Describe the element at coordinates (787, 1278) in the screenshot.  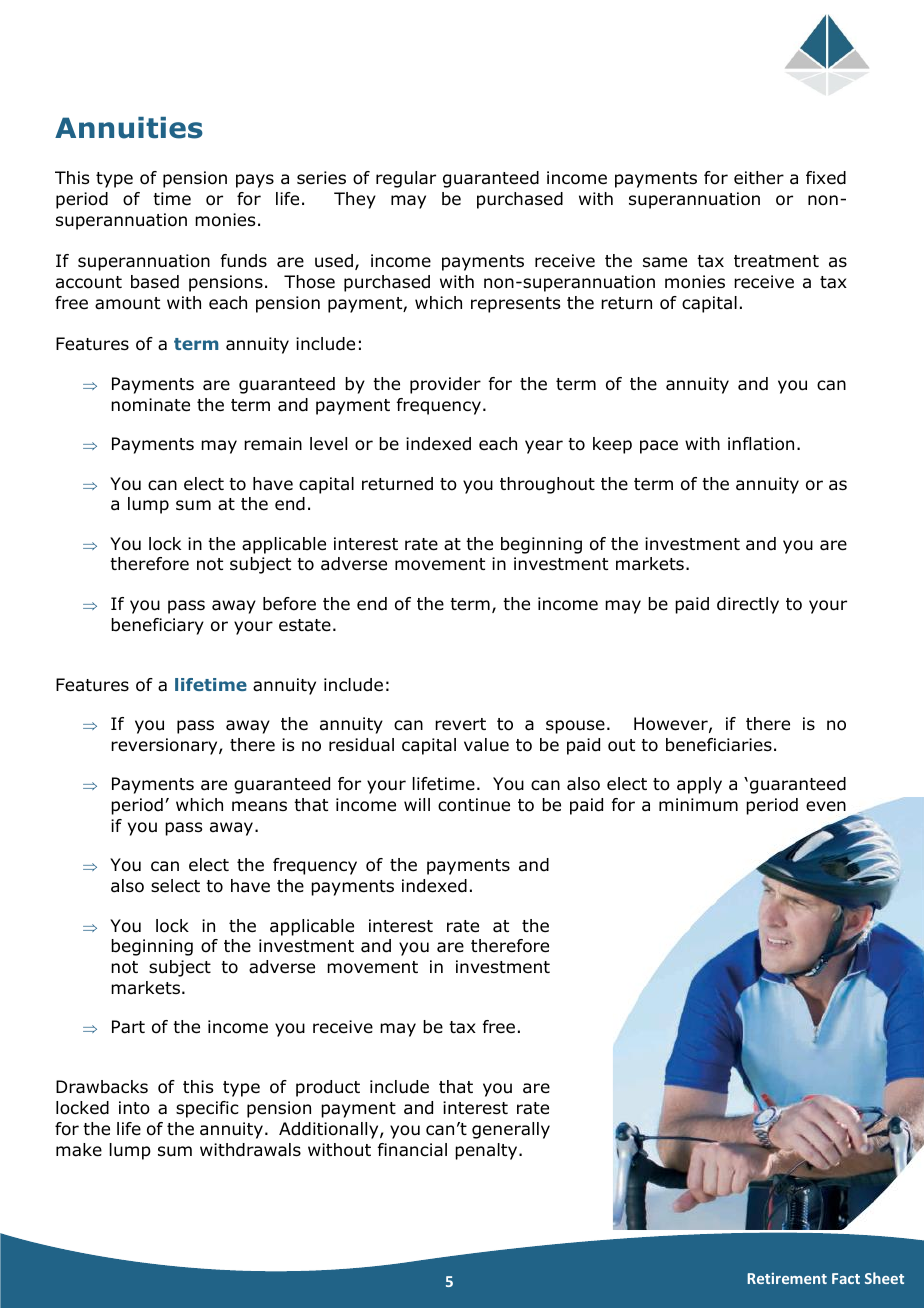
I see `Retirement` at that location.
